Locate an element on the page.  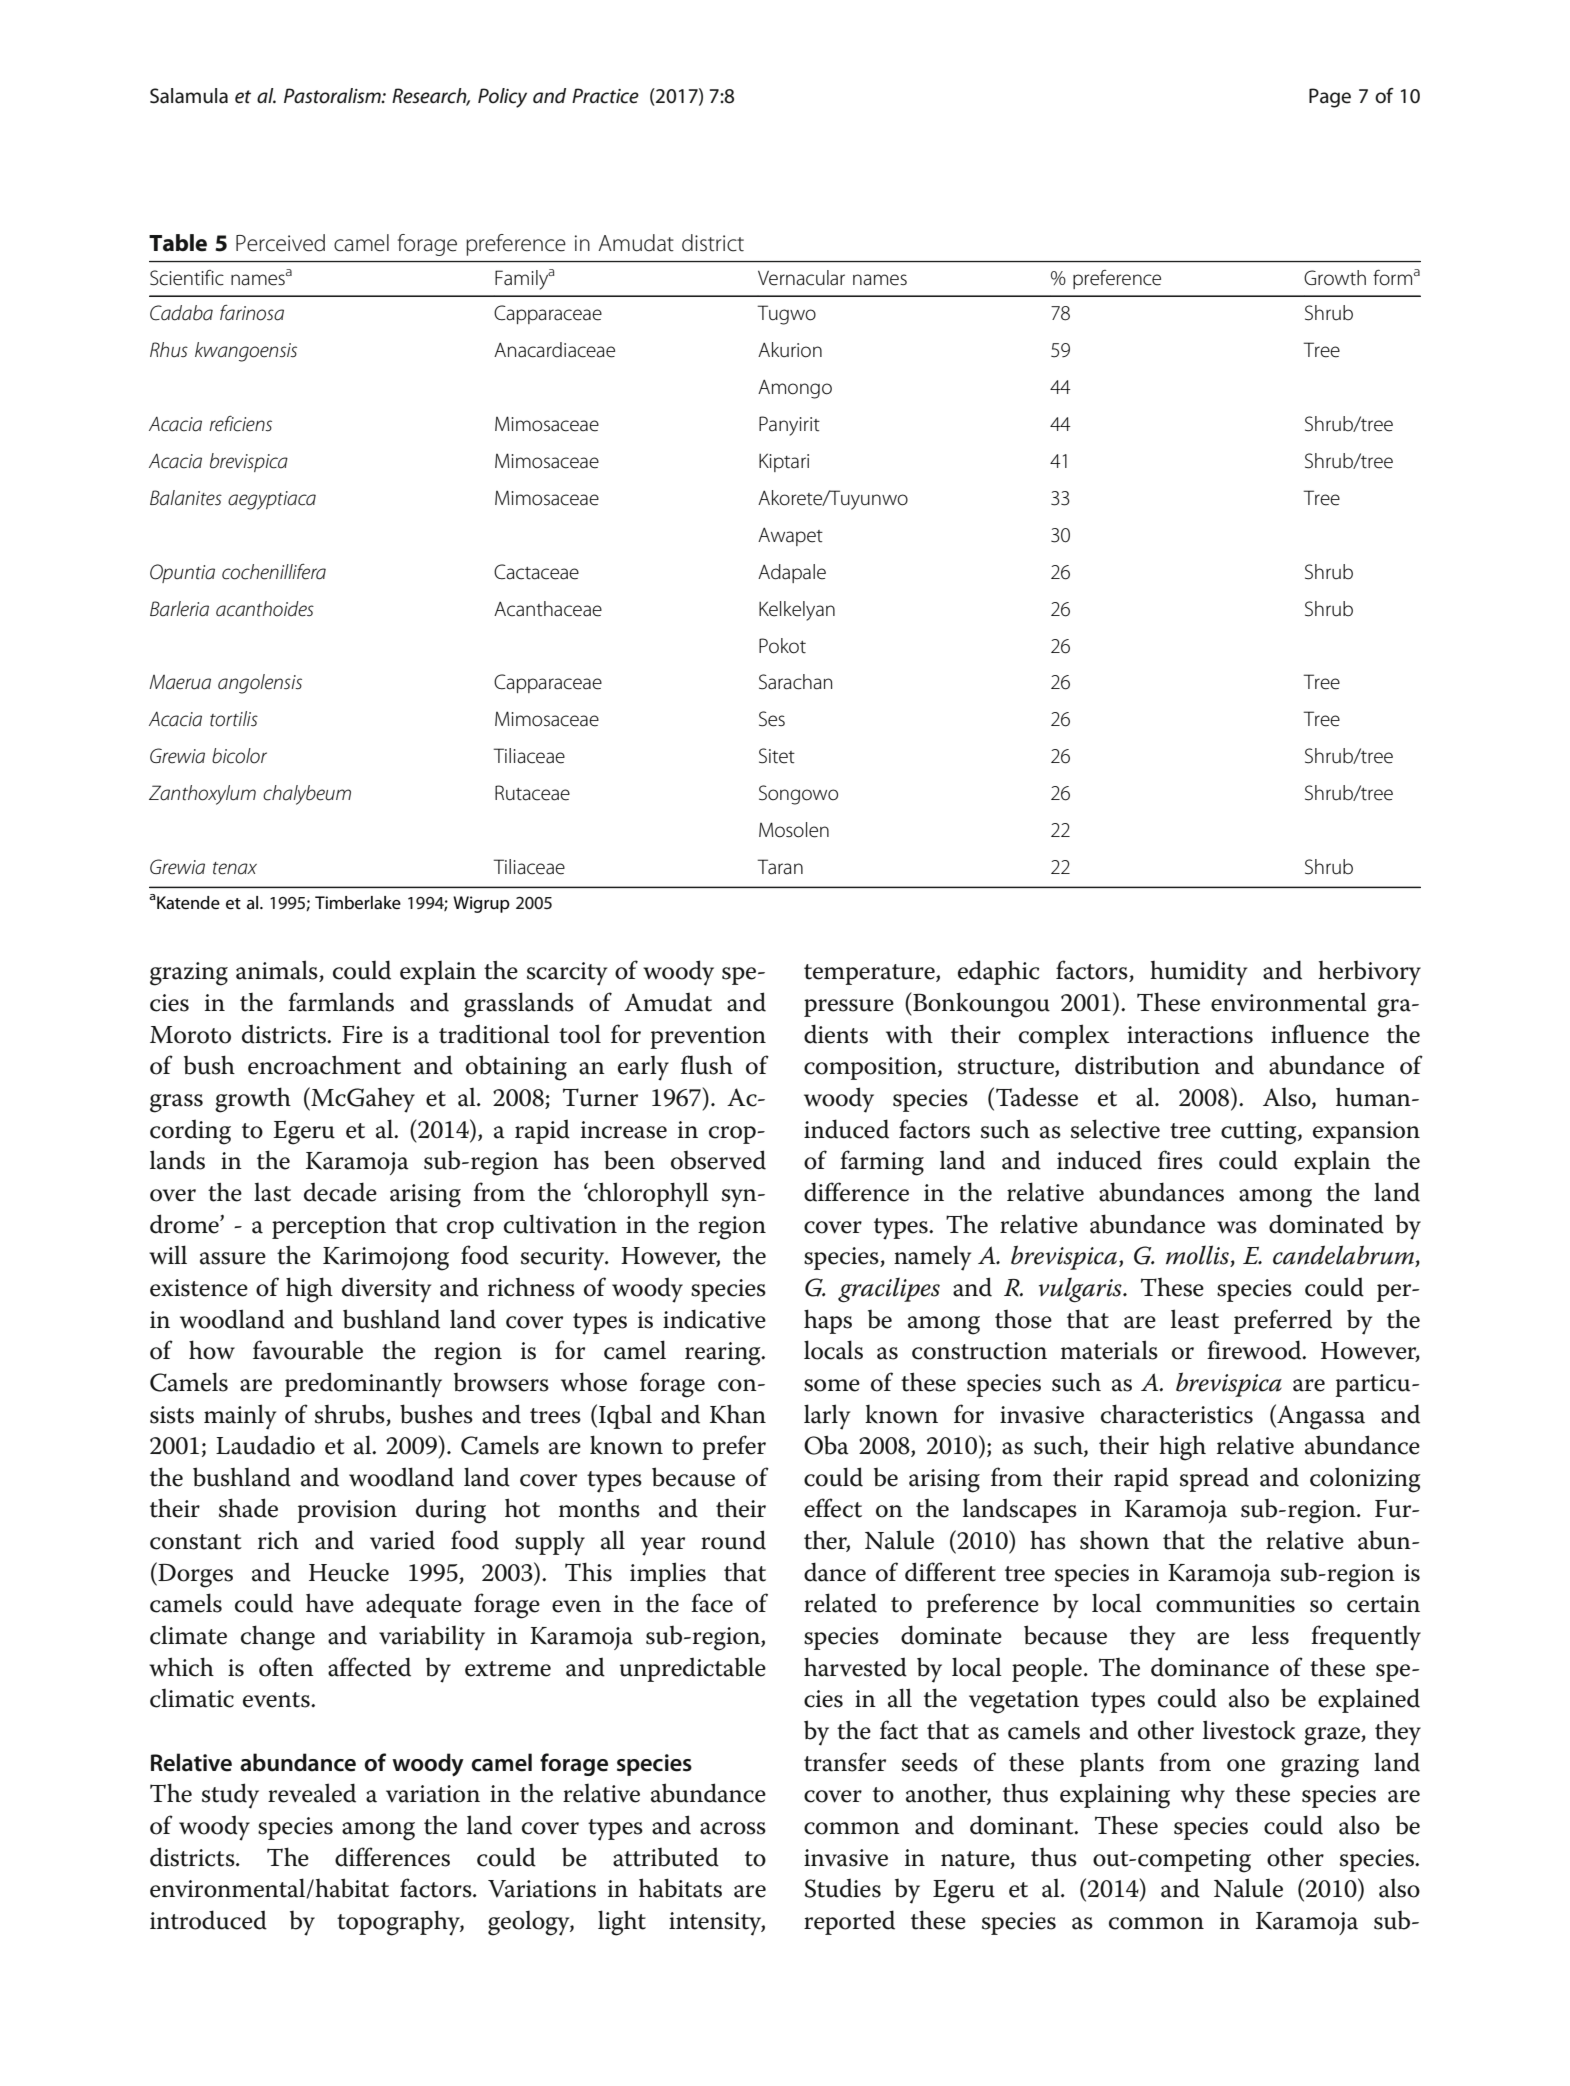
Page is located at coordinates (1330, 98).
